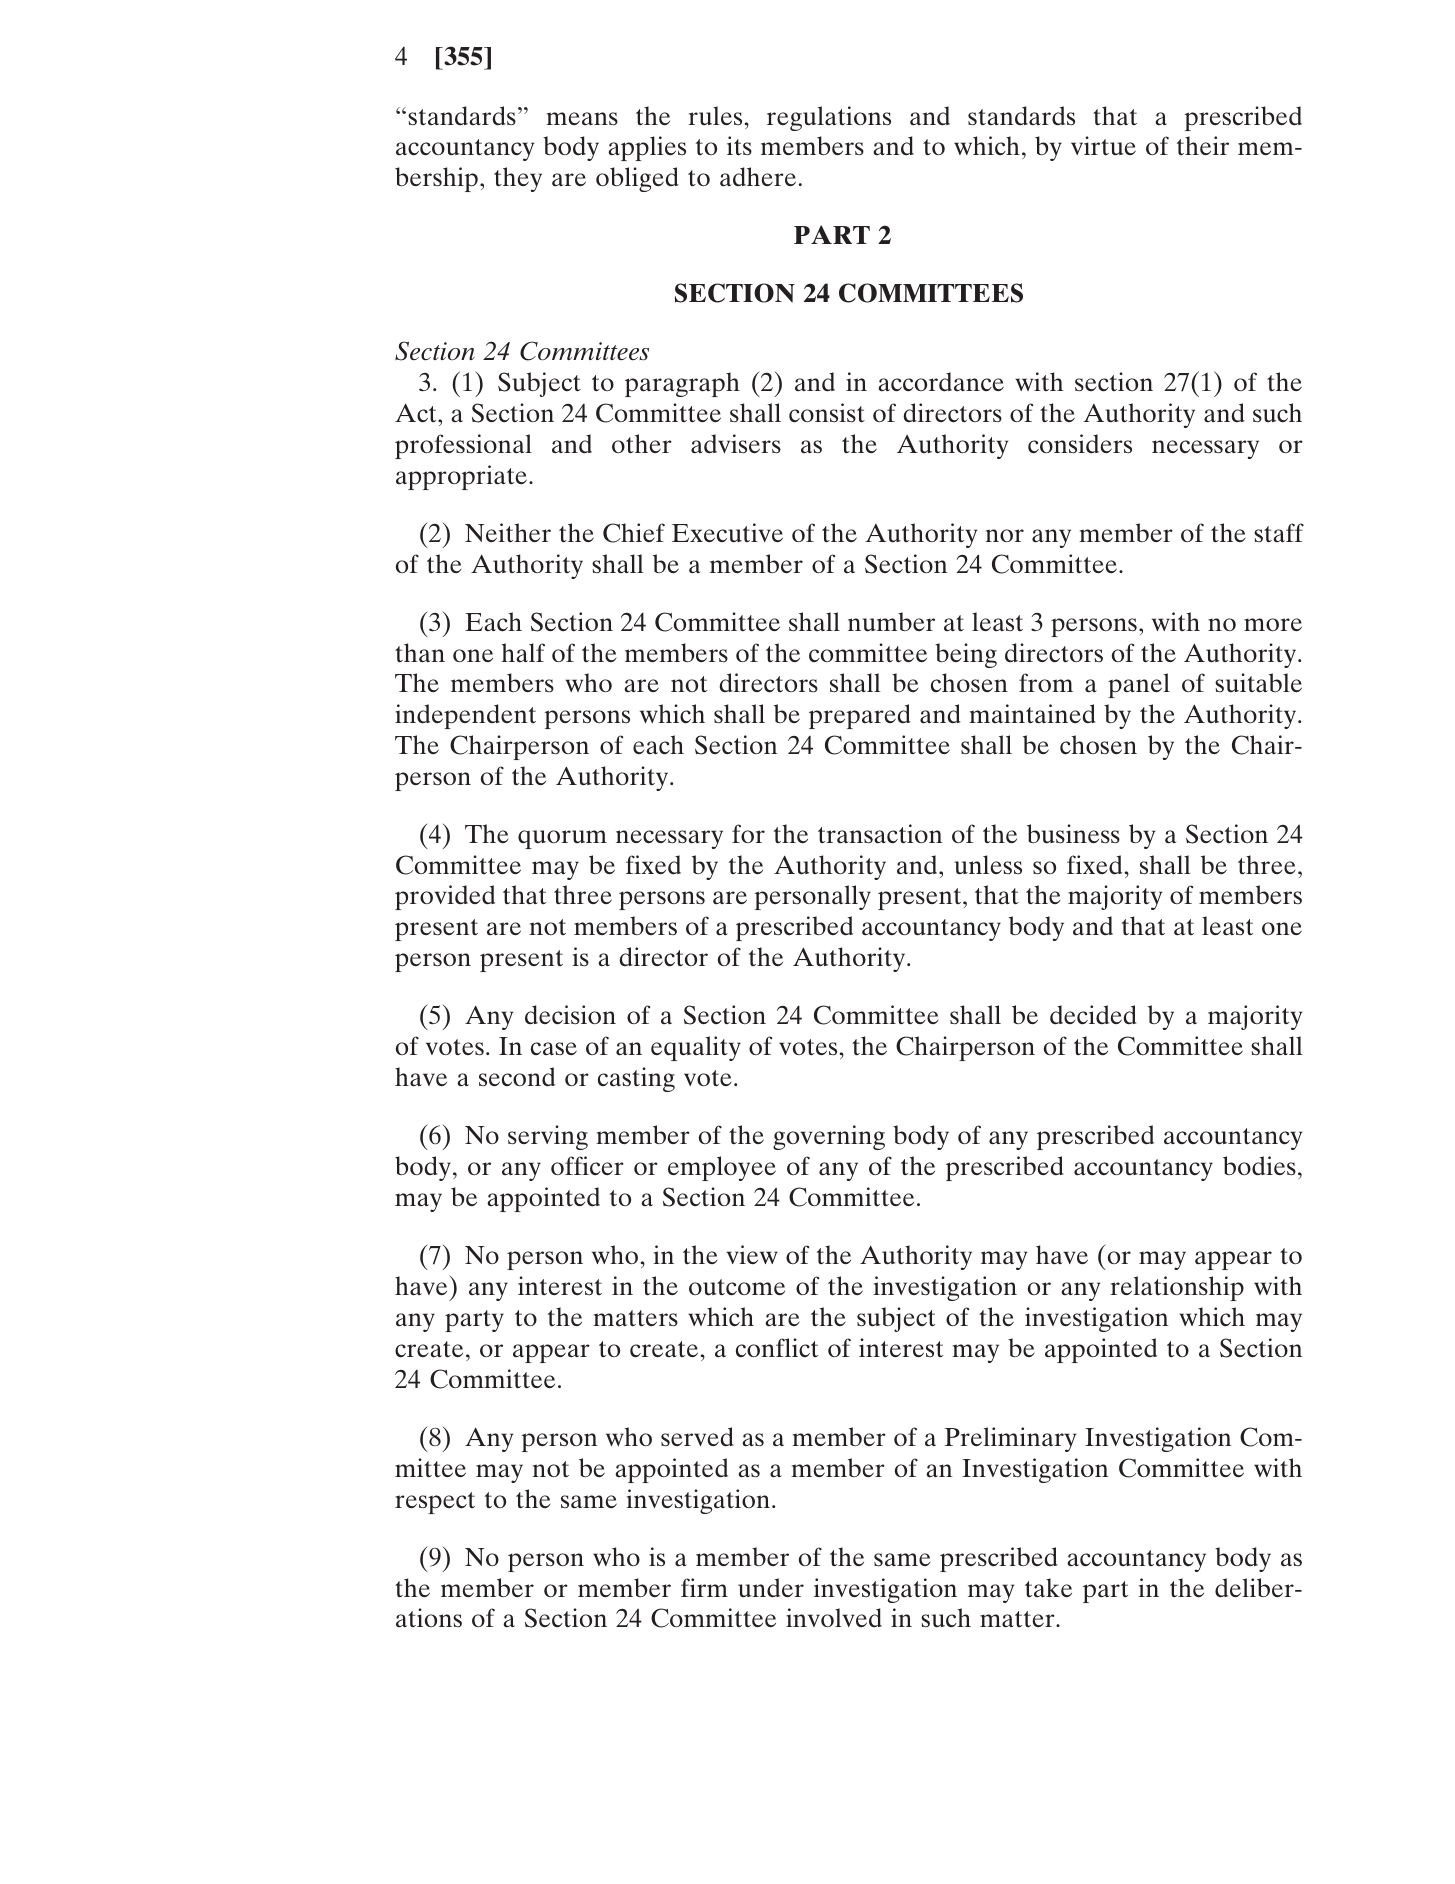 Image resolution: width=1455 pixels, height=1884 pixels. Describe the element at coordinates (582, 119) in the image. I see `means` at that location.
